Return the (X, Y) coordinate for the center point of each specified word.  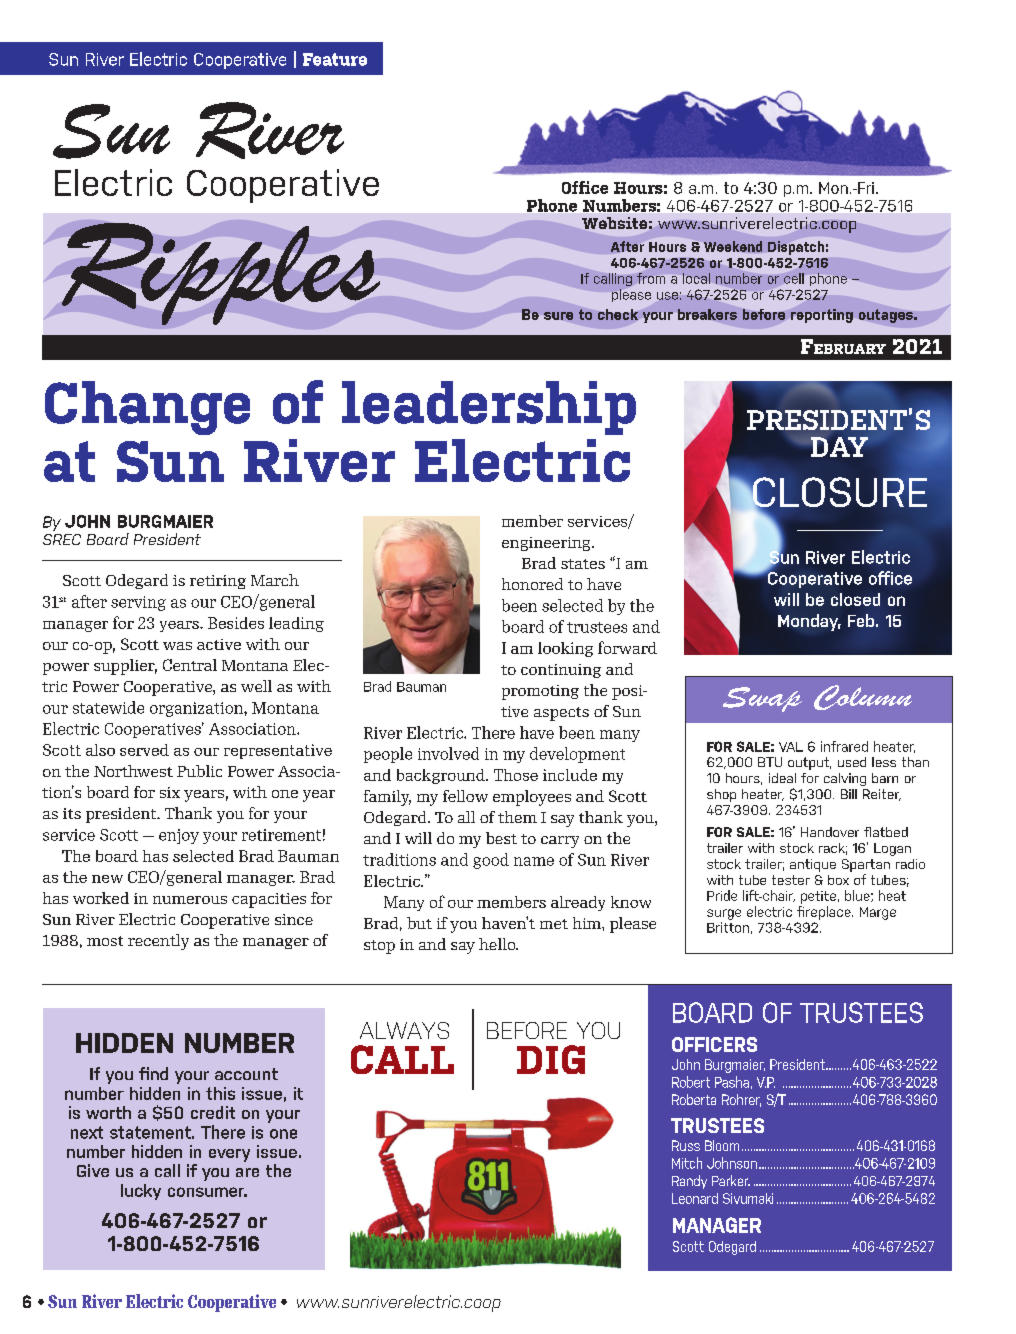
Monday (809, 622)
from (651, 278)
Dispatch (796, 248)
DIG (551, 1059)
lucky (141, 1192)
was (177, 646)
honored (532, 584)
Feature (335, 59)
